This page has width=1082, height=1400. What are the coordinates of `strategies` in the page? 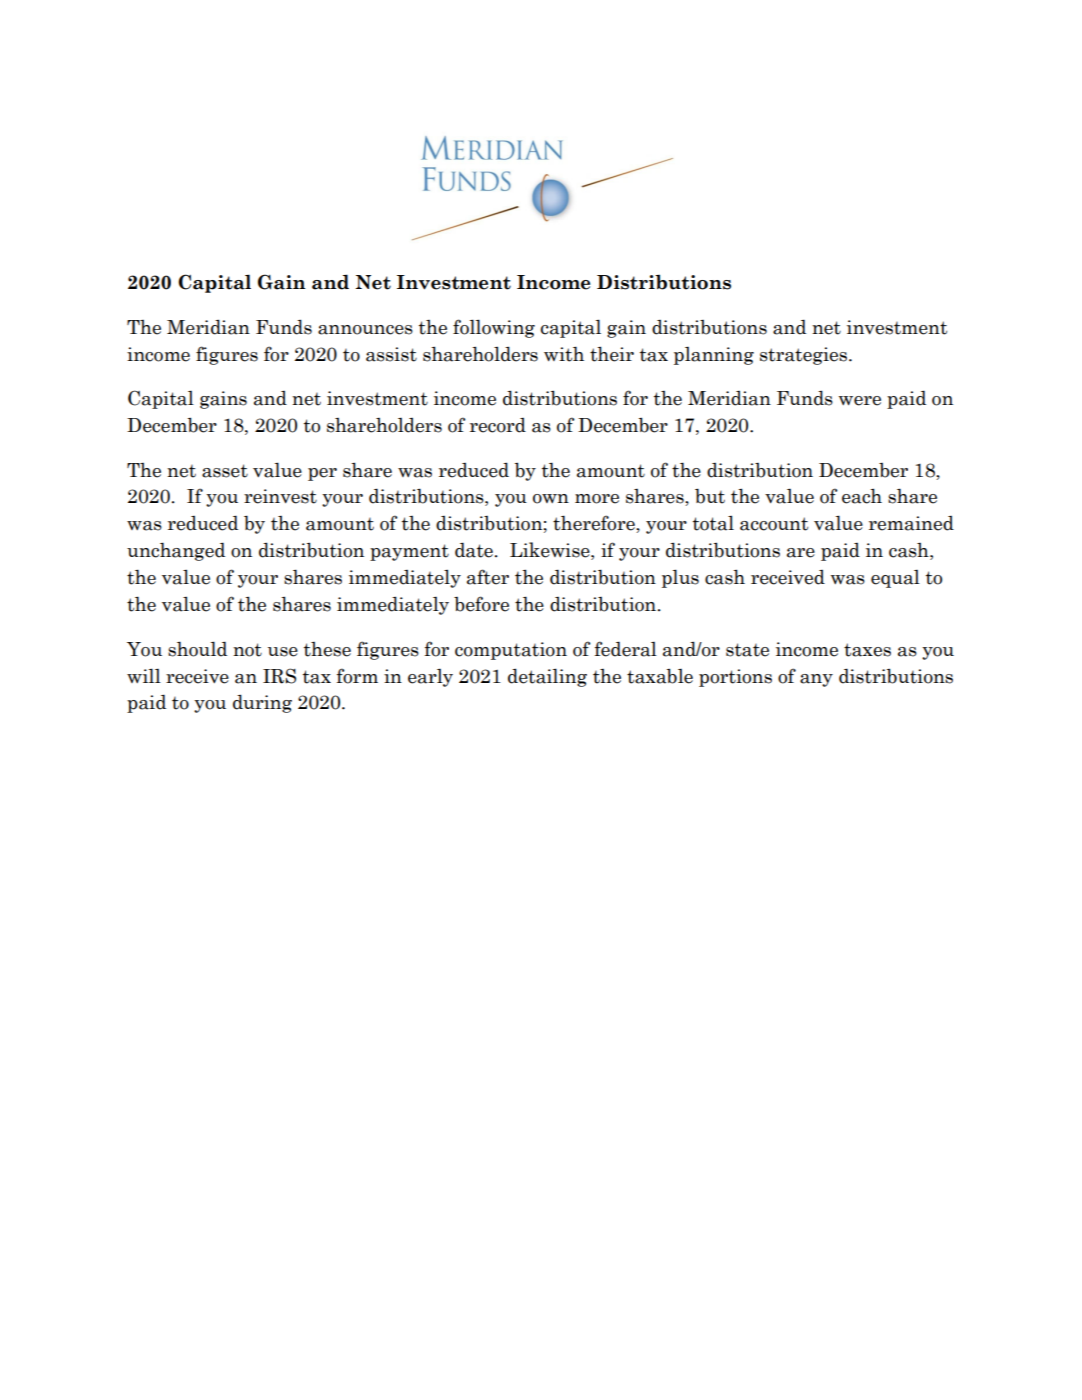 It's located at (803, 356).
